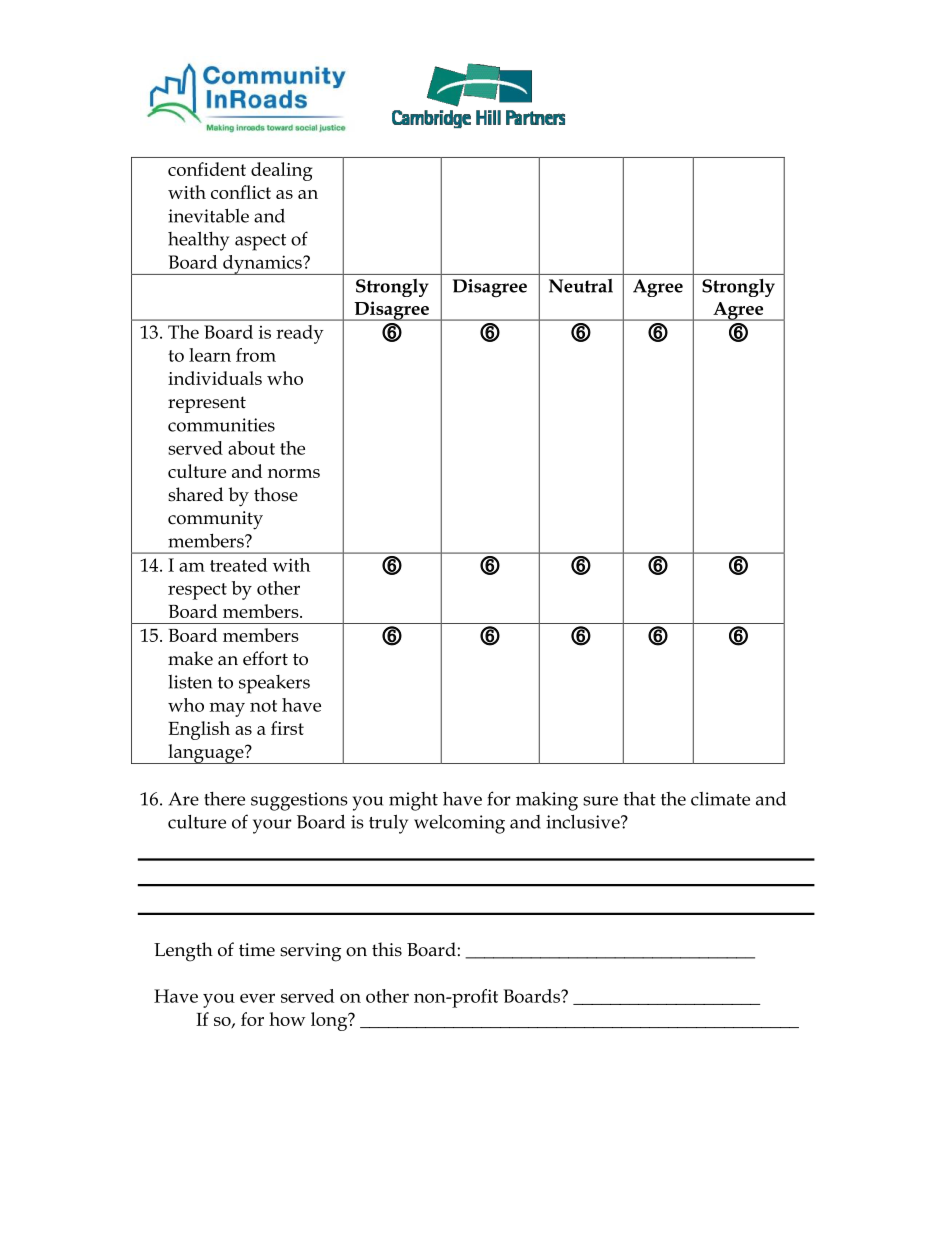 Image resolution: width=952 pixels, height=1233 pixels. Describe the element at coordinates (413, 801) in the page. I see `might` at that location.
